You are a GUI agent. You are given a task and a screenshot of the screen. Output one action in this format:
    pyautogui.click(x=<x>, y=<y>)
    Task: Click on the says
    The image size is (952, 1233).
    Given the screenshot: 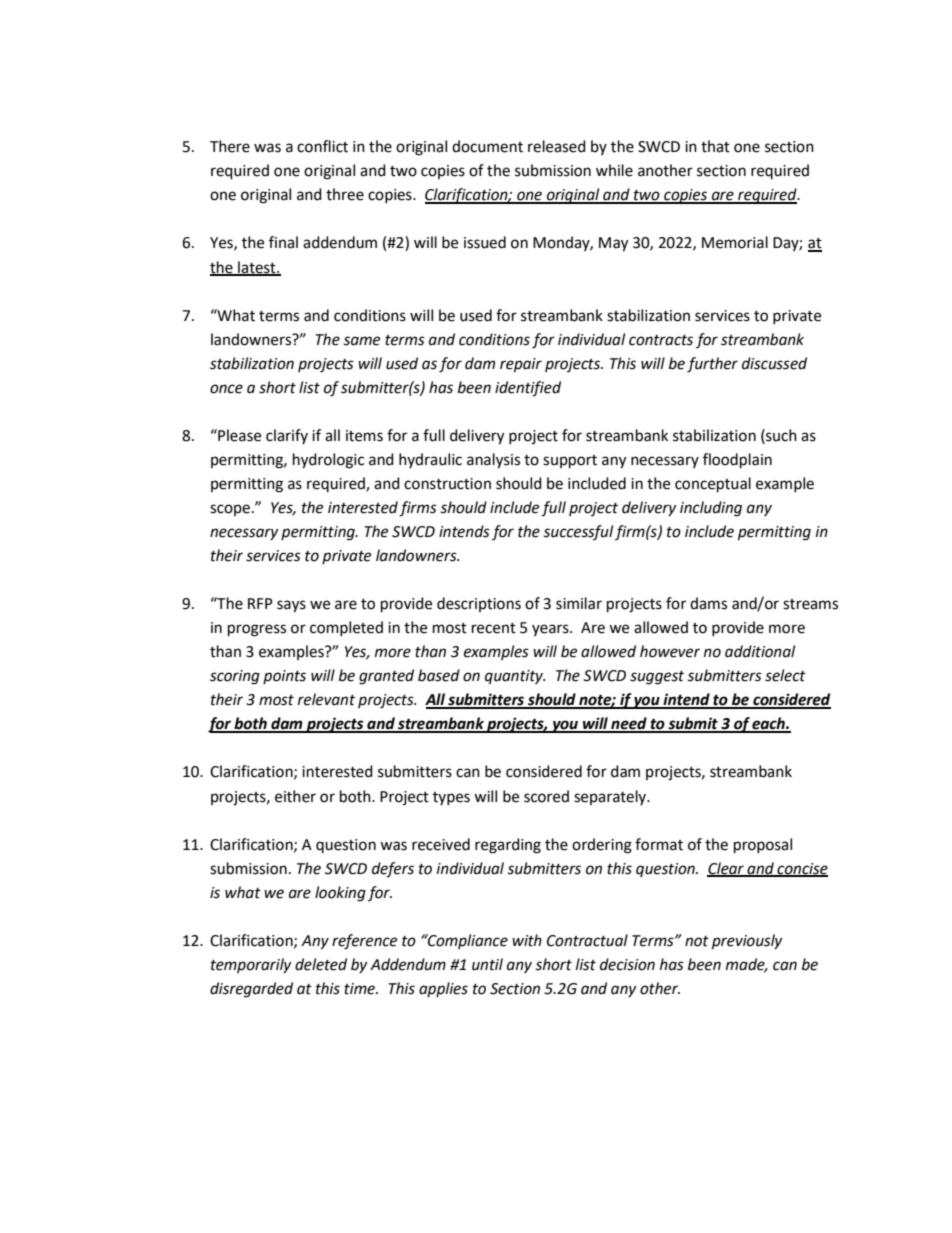 What is the action you would take?
    pyautogui.click(x=291, y=606)
